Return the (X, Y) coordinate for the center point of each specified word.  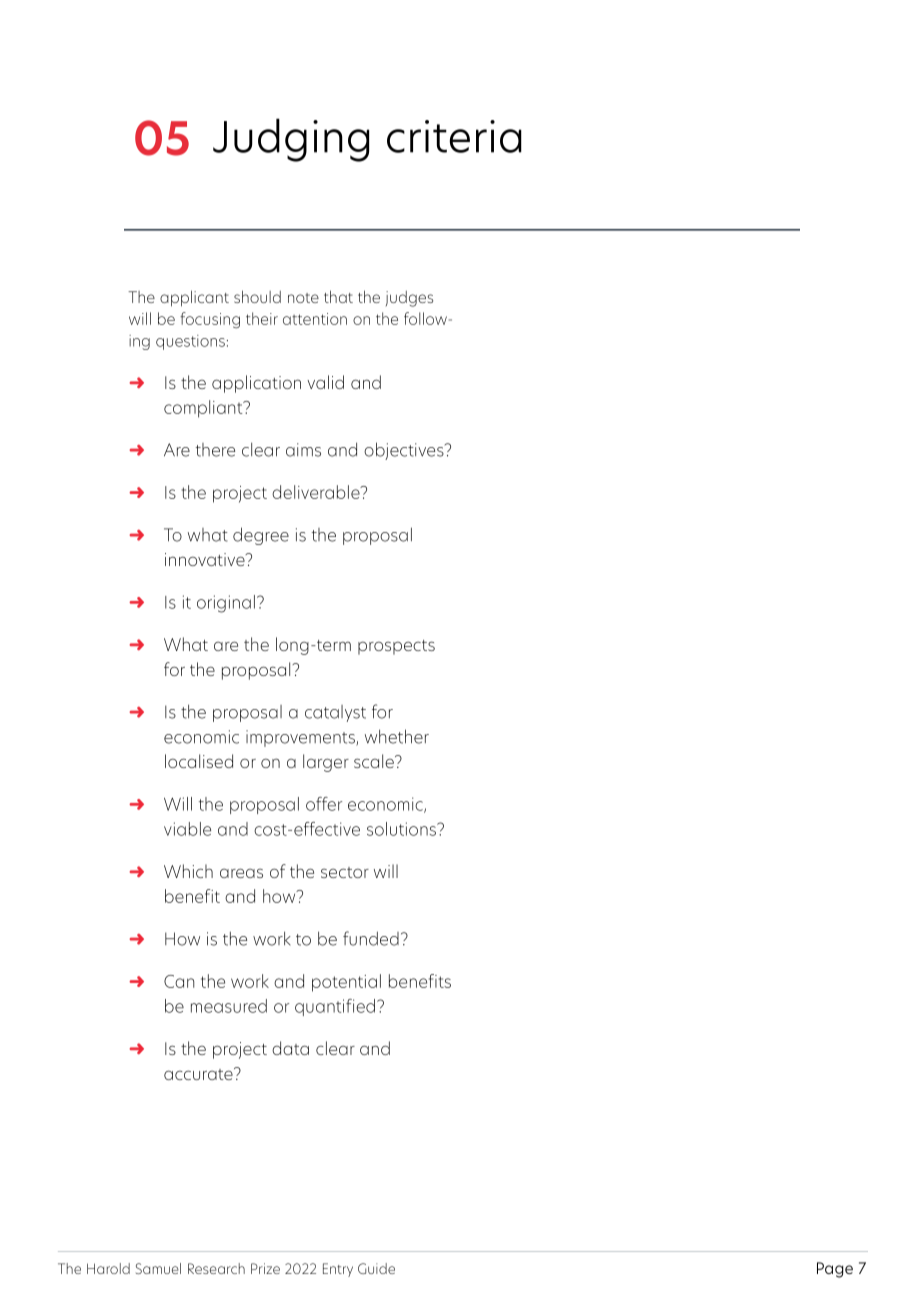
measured (229, 1006)
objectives (405, 451)
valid (325, 382)
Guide (376, 1268)
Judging (291, 140)
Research (216, 1268)
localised (199, 761)
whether (397, 736)
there (215, 450)
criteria (454, 136)
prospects (396, 647)
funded (371, 938)
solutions (403, 829)
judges (409, 299)
